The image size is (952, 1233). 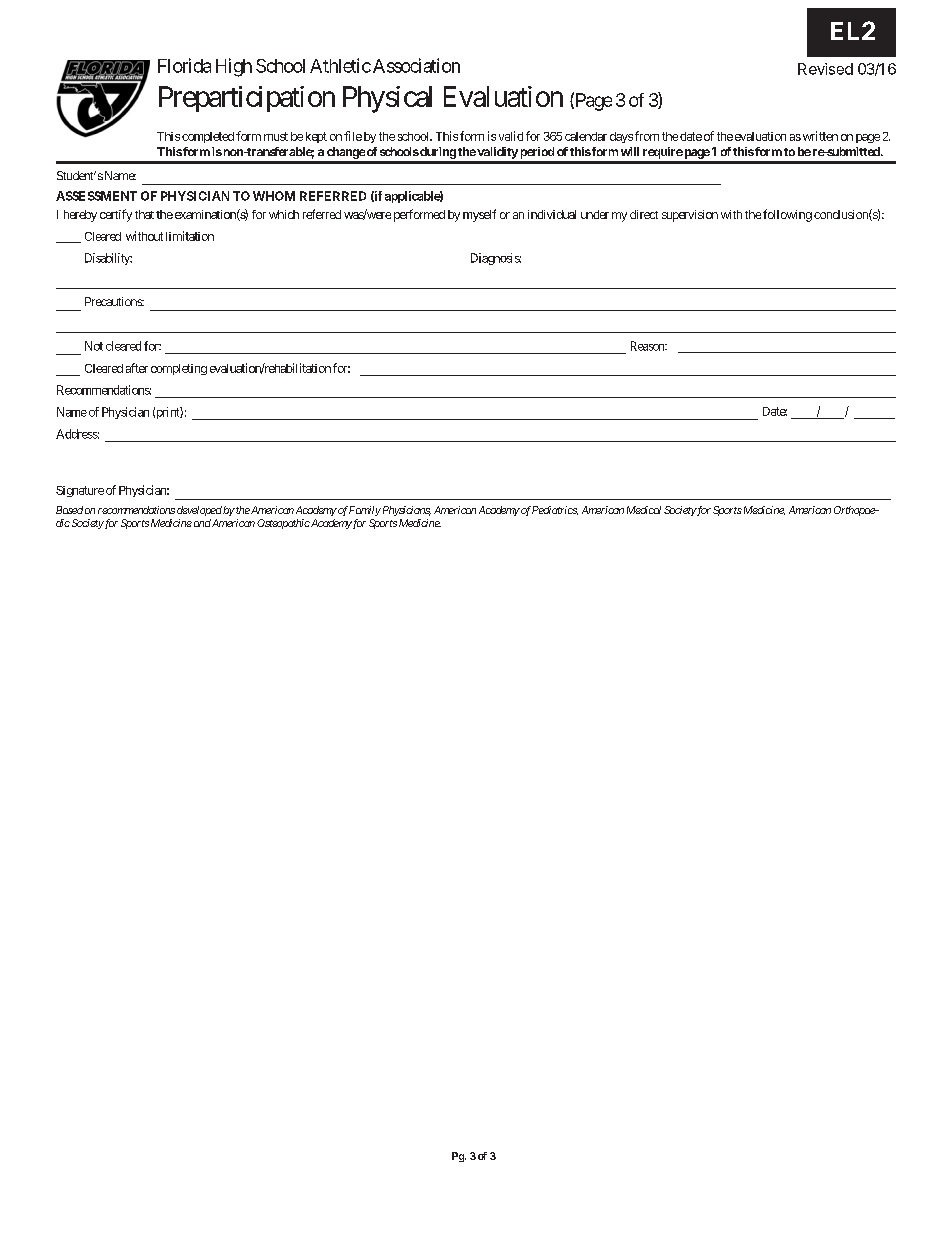 What do you see at coordinates (199, 511) in the screenshot?
I see `developed` at bounding box center [199, 511].
